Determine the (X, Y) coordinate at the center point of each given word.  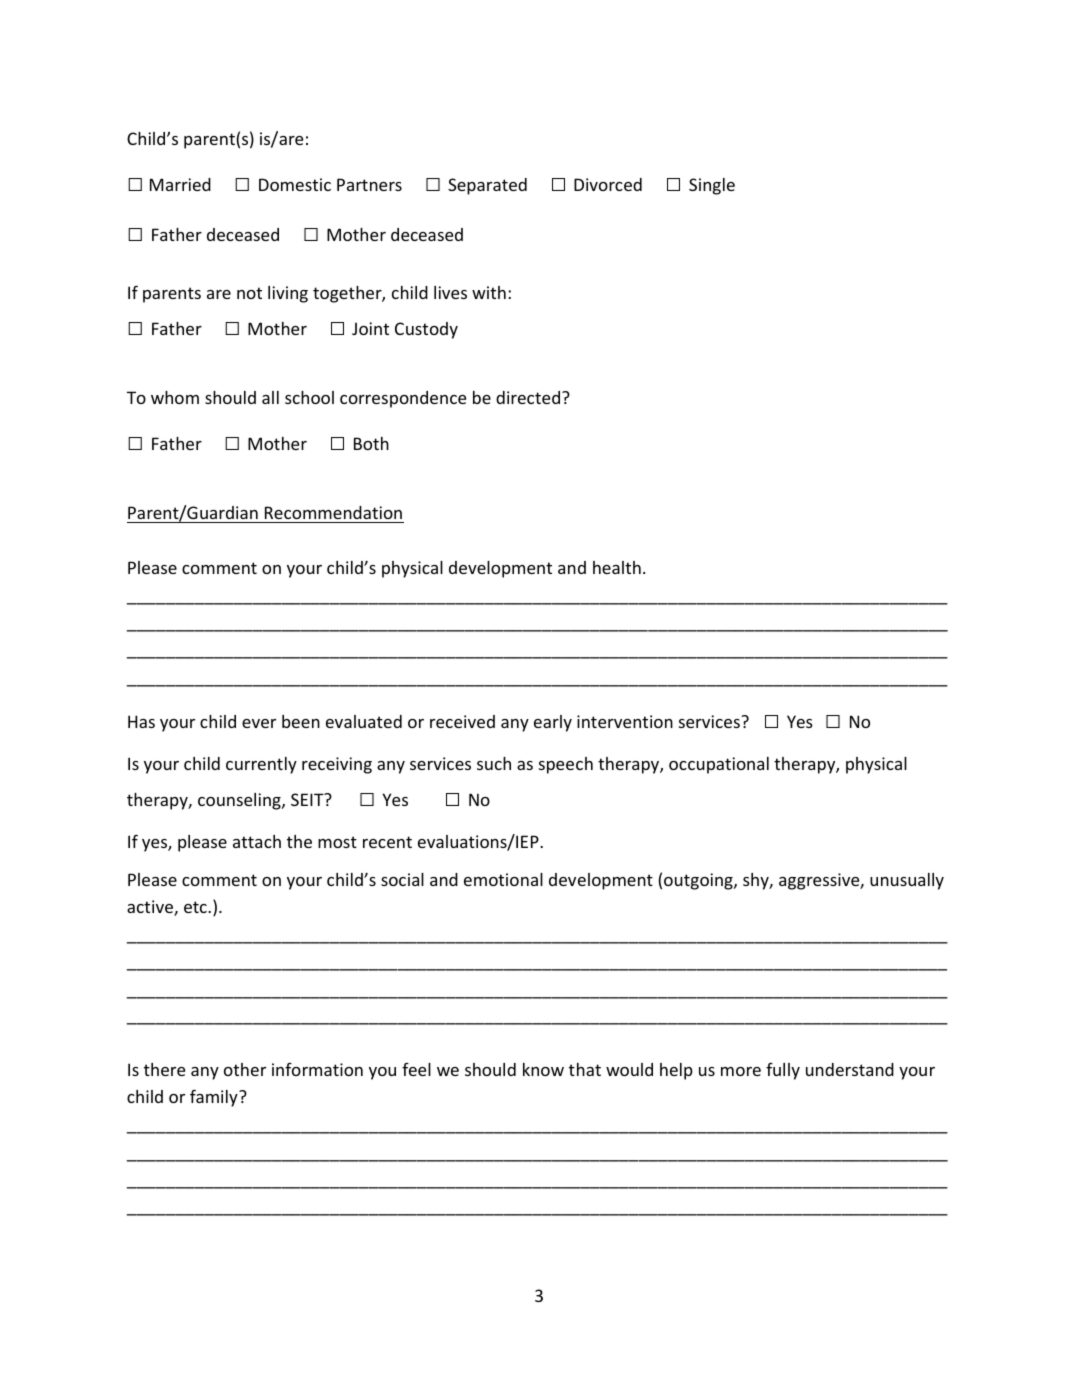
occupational (719, 765)
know (543, 1069)
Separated (487, 186)
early (553, 723)
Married (180, 184)
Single (712, 186)
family (215, 1098)
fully (783, 1071)
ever (259, 723)
